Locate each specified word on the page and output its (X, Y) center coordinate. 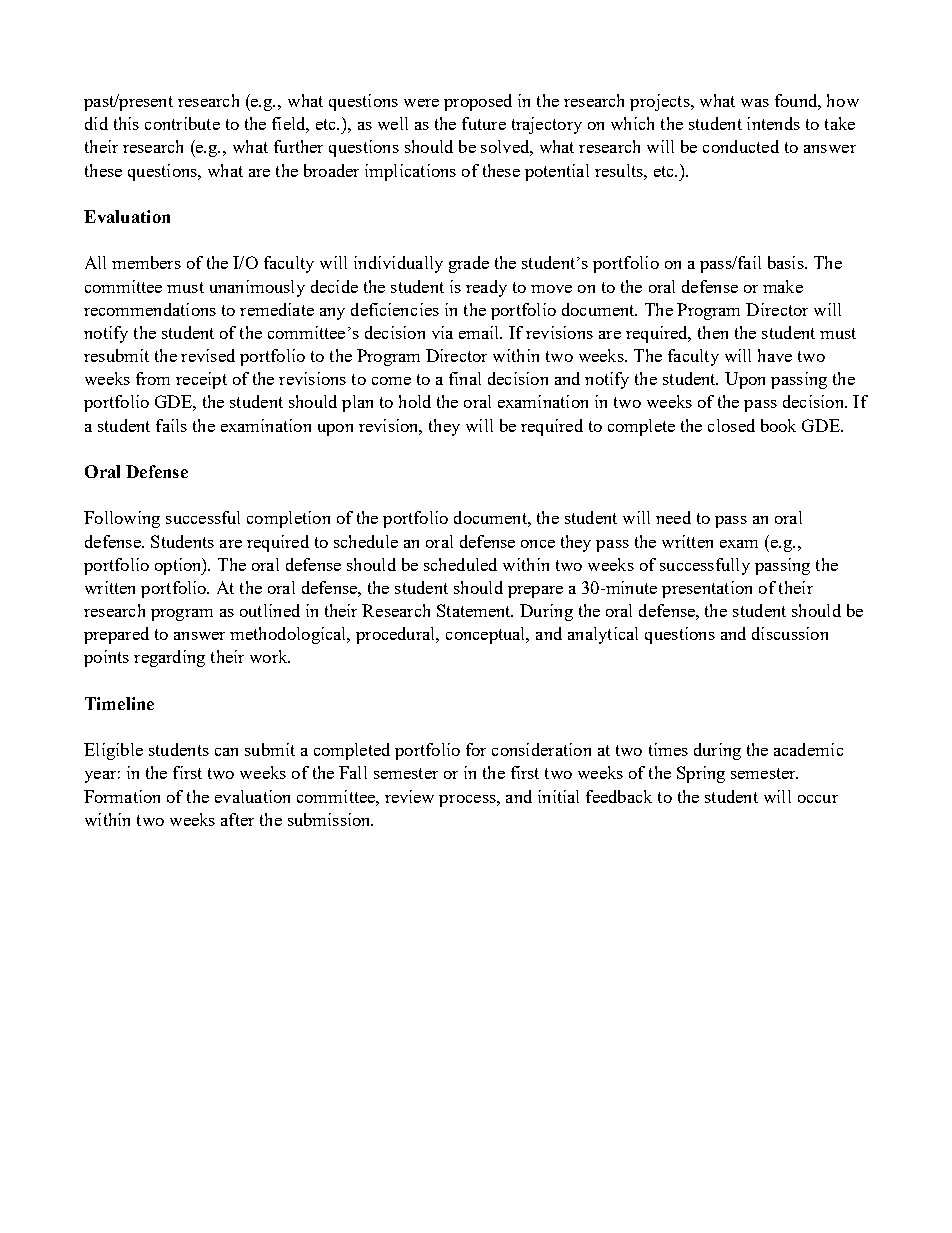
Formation (122, 796)
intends (773, 123)
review (409, 796)
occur (818, 799)
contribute (182, 123)
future (484, 123)
